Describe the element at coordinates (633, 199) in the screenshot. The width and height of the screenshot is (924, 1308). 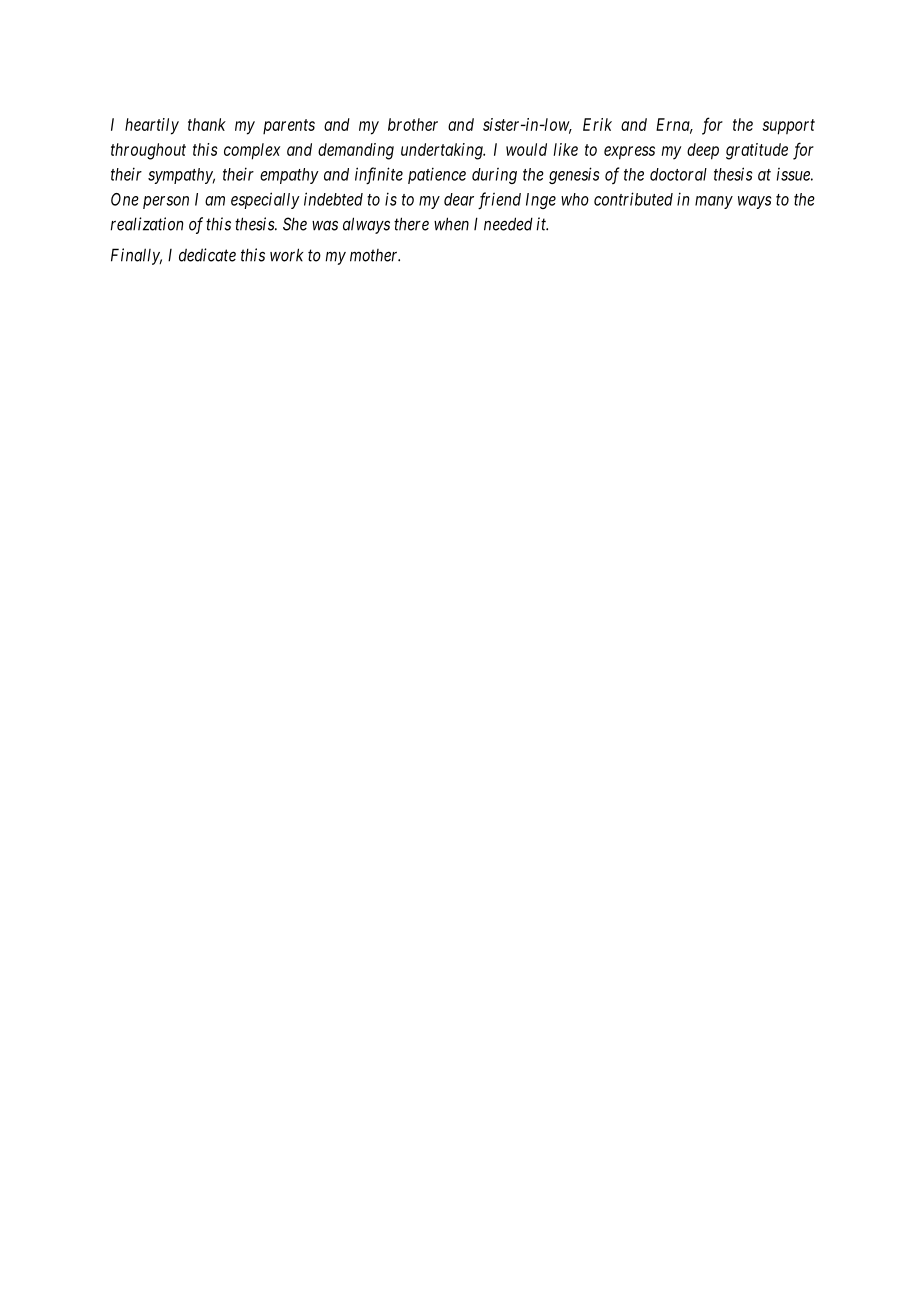
I see `contributed` at that location.
